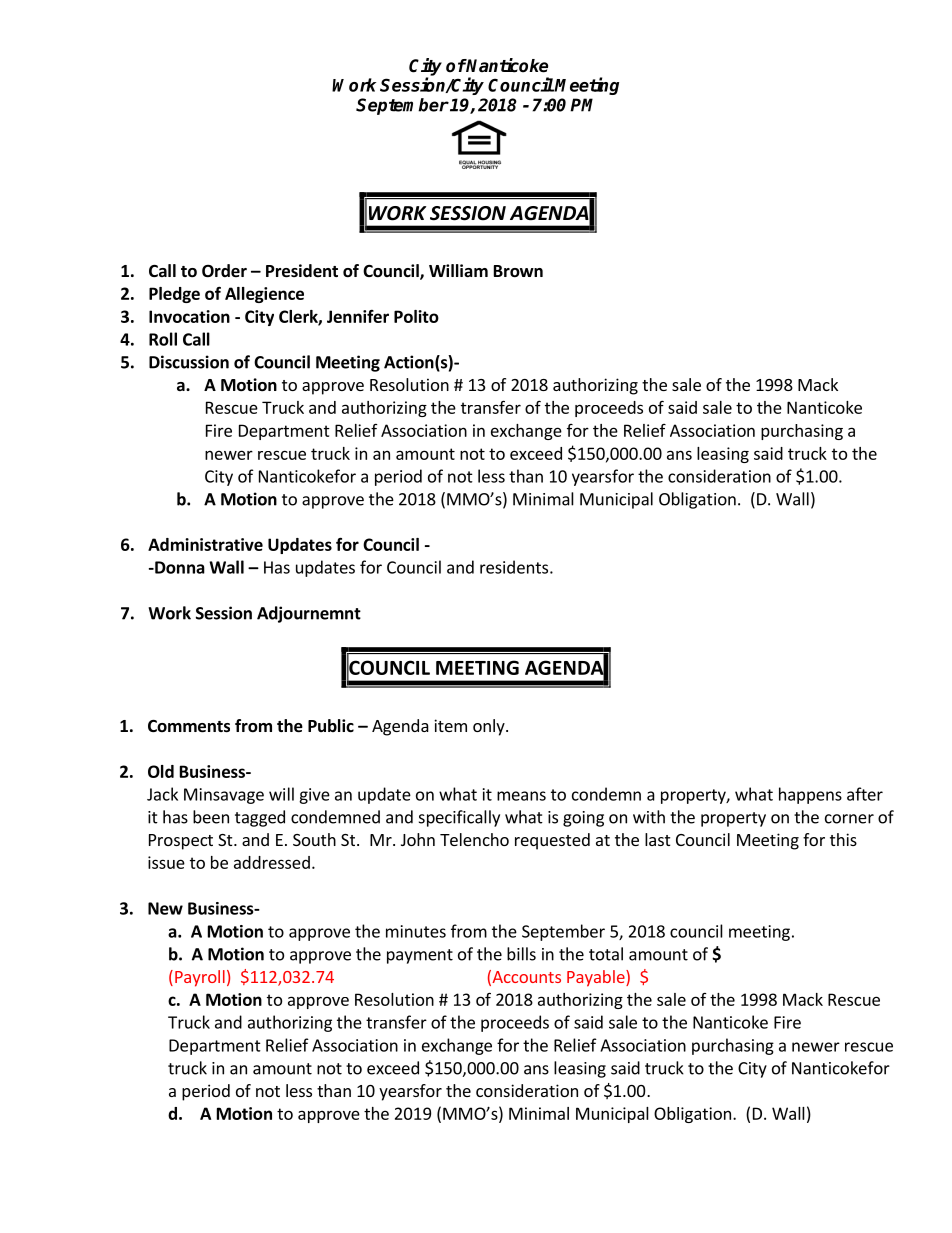 This screenshot has width=952, height=1233. Describe the element at coordinates (810, 795) in the screenshot. I see `happens` at that location.
